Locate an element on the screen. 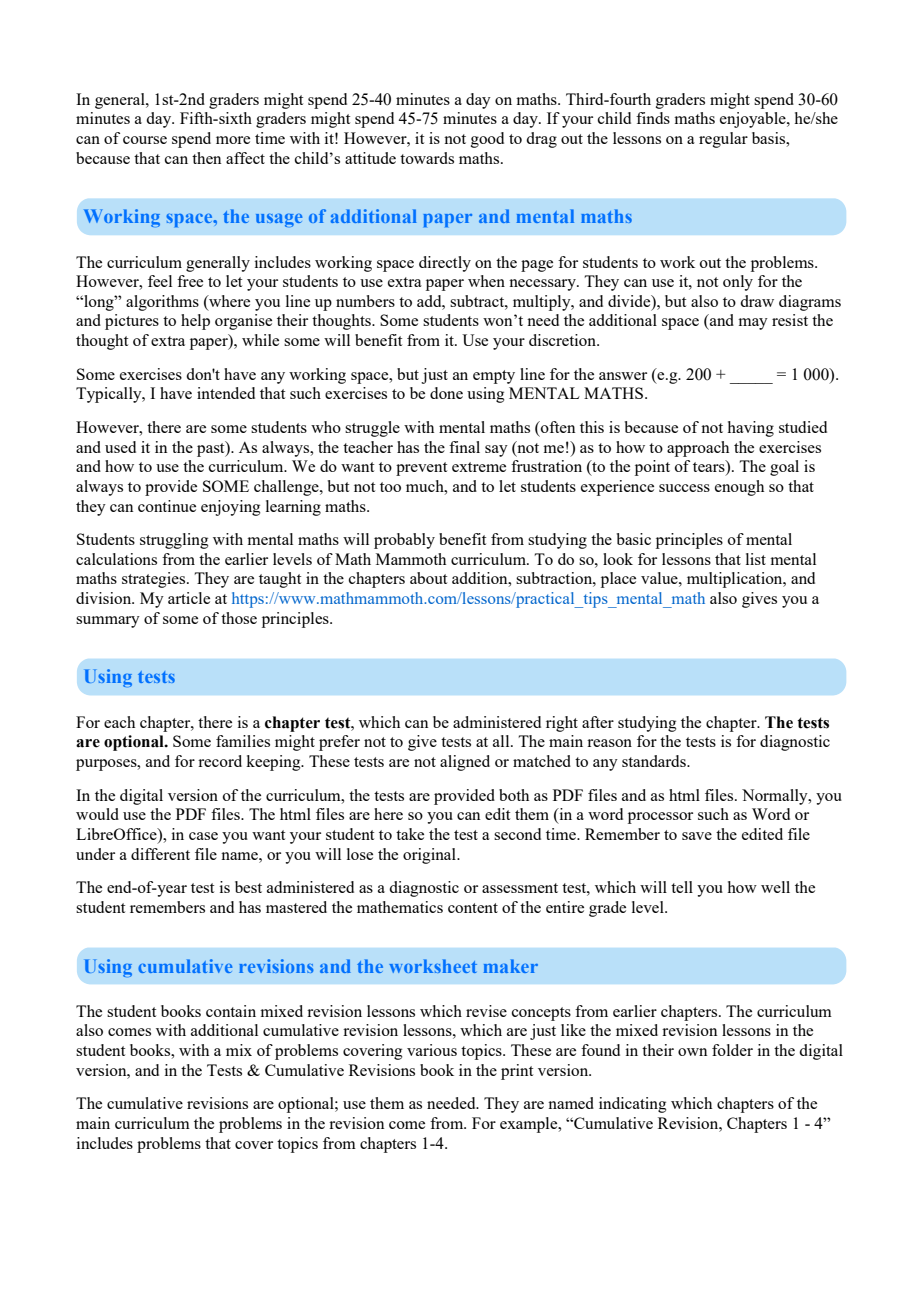  save is located at coordinates (697, 836).
